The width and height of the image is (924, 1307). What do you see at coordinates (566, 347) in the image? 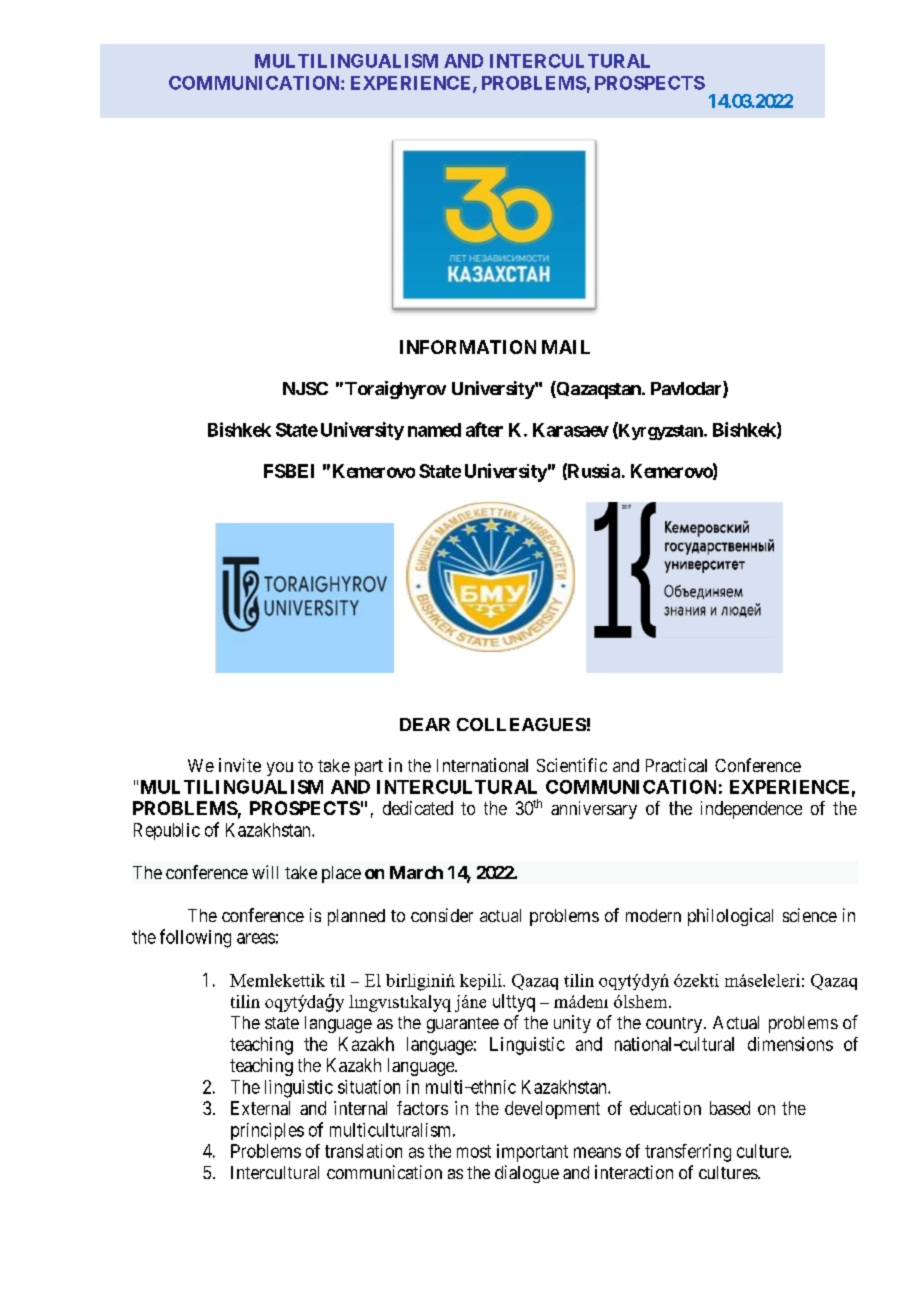
I see `MAIL` at bounding box center [566, 347].
